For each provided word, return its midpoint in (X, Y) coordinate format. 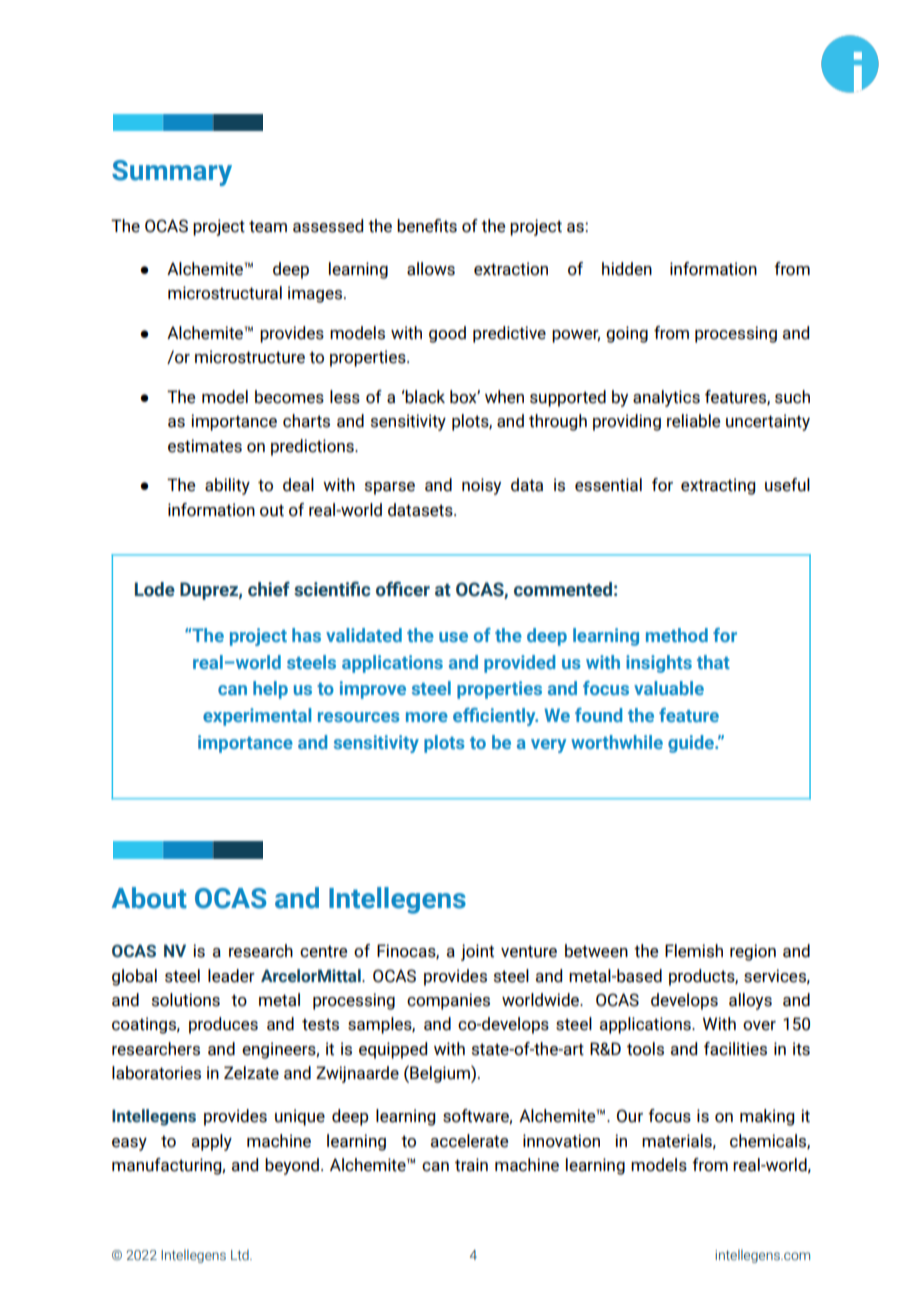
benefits (427, 226)
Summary (172, 173)
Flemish (694, 951)
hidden (627, 269)
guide (692, 744)
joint (477, 952)
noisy (481, 486)
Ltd (241, 1254)
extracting (718, 486)
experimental (257, 717)
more (427, 717)
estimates (205, 446)
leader (231, 976)
